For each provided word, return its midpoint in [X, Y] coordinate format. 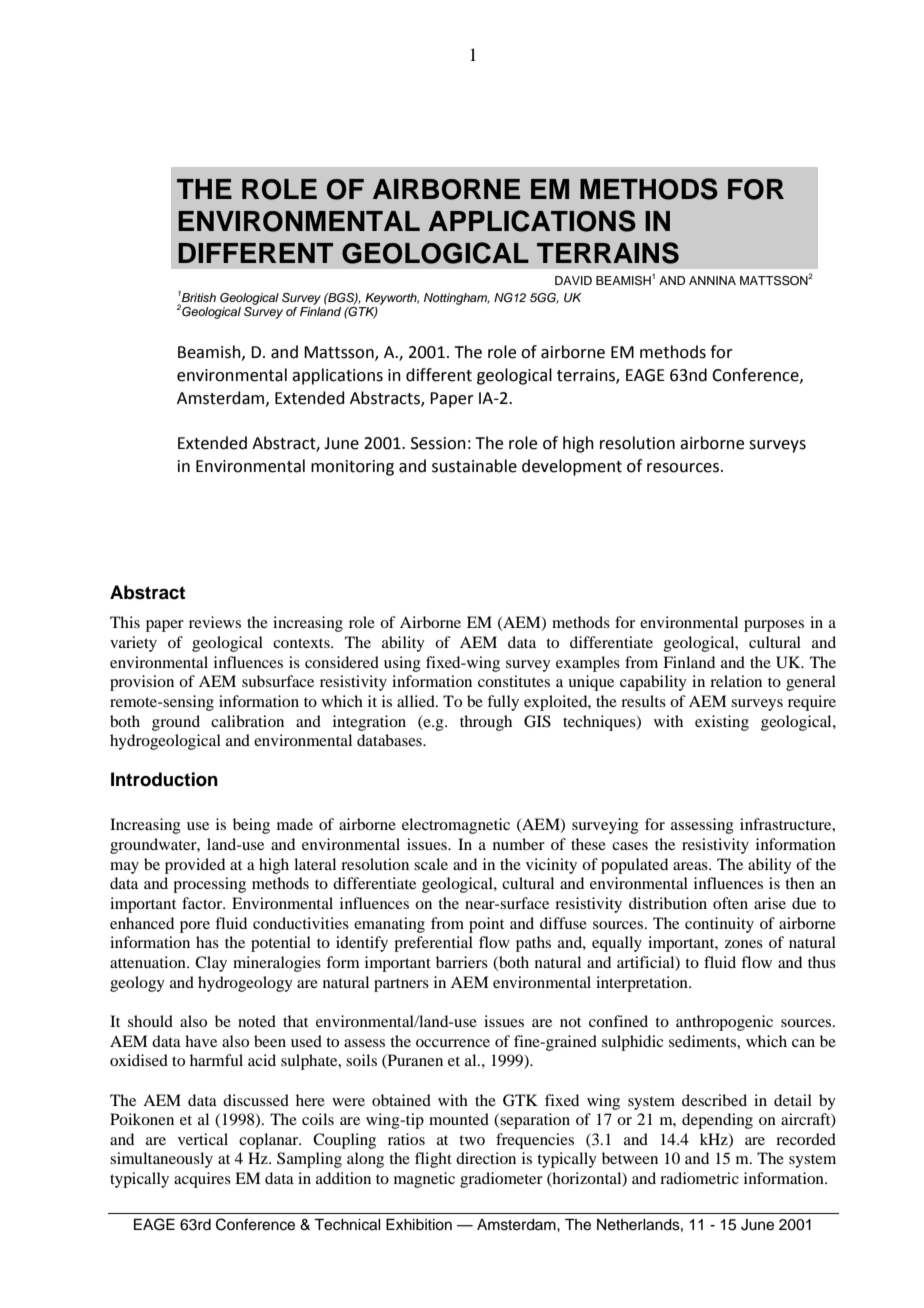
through [486, 723]
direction [486, 1158]
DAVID [573, 280]
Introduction [164, 779]
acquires [202, 1180]
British [198, 296]
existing [722, 723]
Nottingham [457, 299]
